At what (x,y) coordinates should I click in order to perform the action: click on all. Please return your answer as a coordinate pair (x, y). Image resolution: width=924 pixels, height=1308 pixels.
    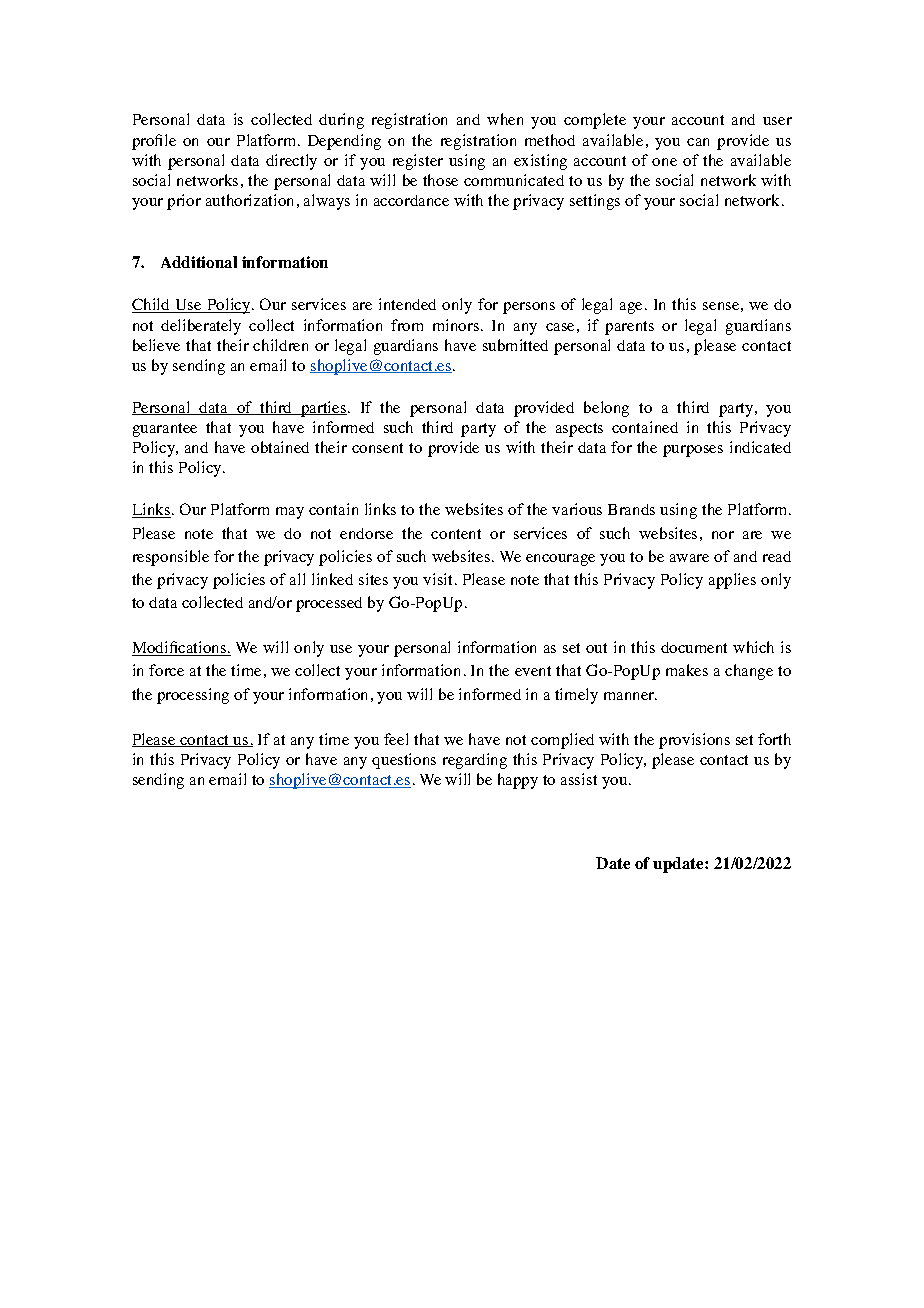
    Looking at the image, I should click on (297, 579).
